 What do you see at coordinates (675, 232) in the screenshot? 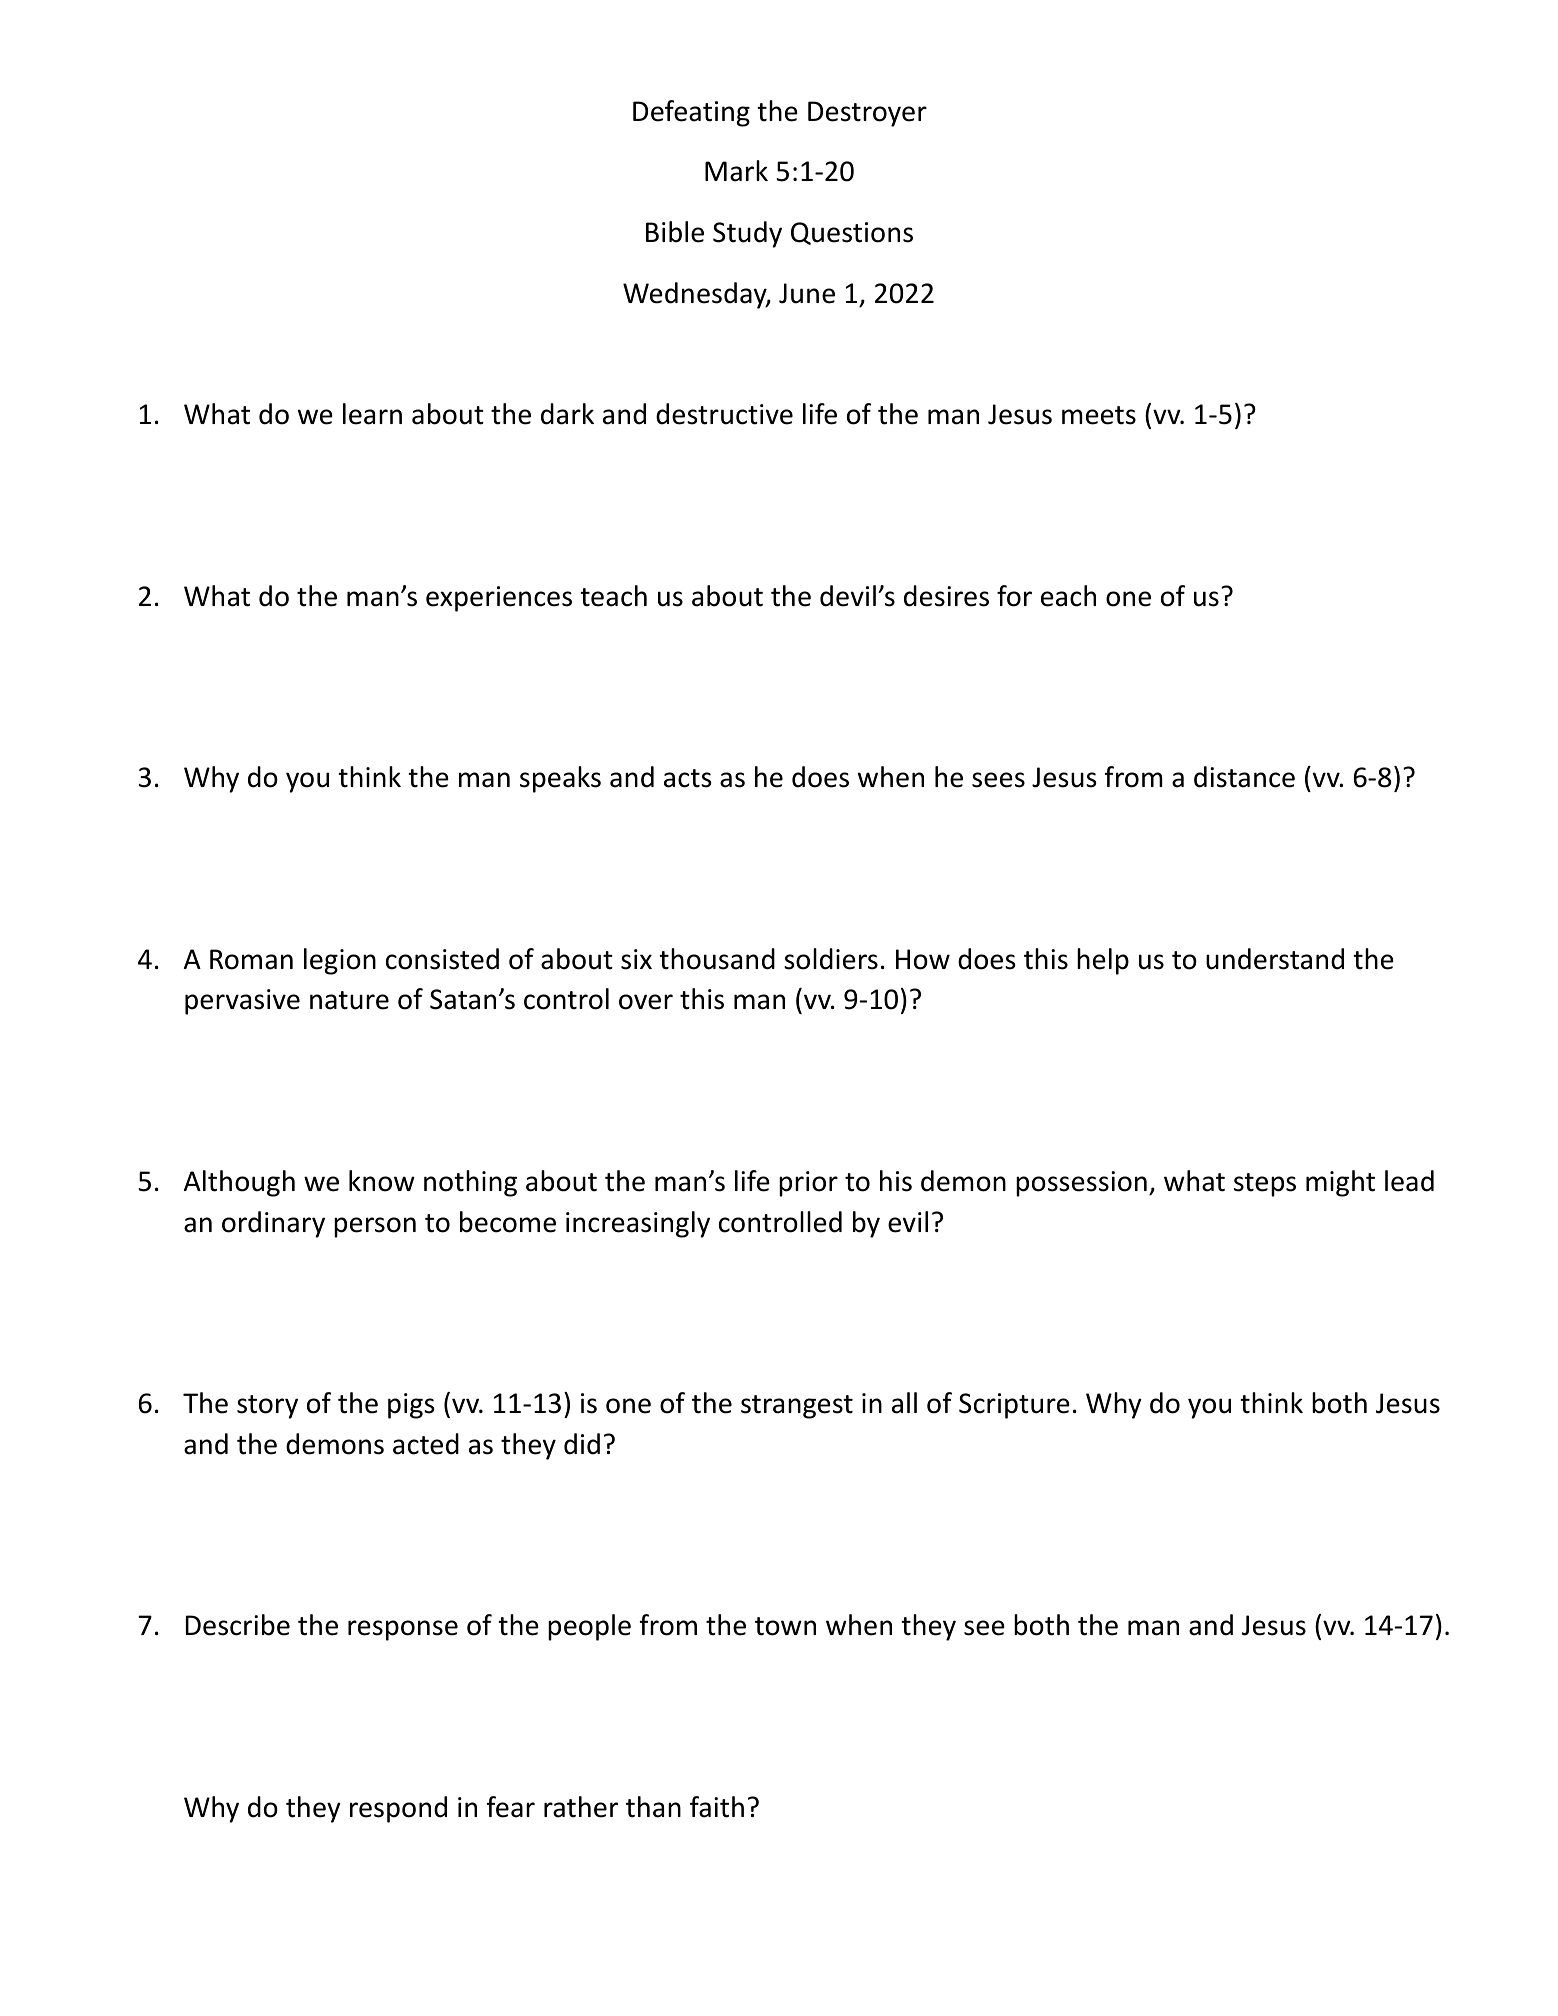
I see `Bible` at bounding box center [675, 232].
